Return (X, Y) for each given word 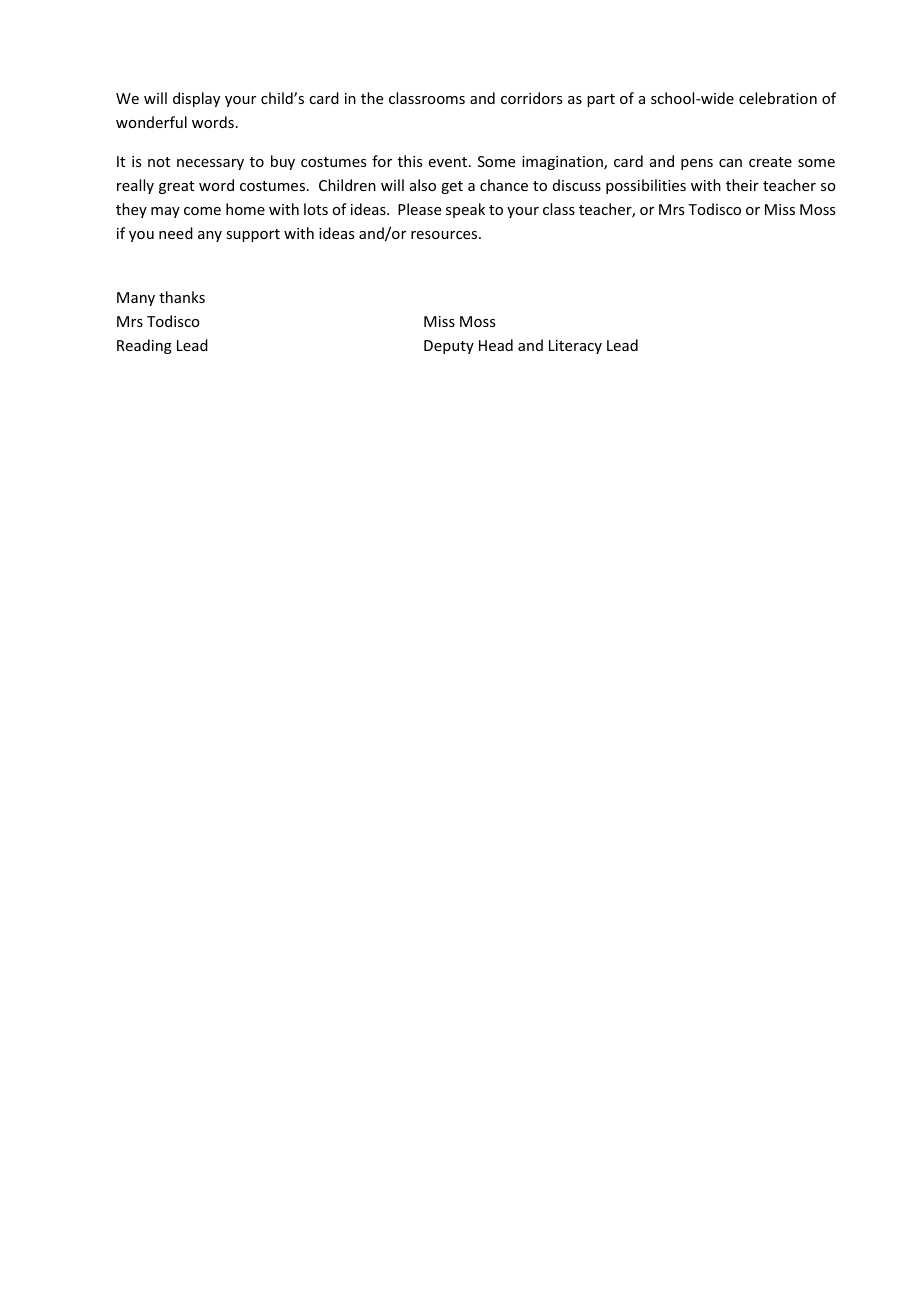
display (196, 99)
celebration (778, 98)
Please (419, 209)
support (253, 235)
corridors (531, 98)
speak (465, 210)
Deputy (449, 347)
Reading (144, 346)
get (452, 187)
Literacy (575, 347)
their (742, 185)
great (176, 187)
